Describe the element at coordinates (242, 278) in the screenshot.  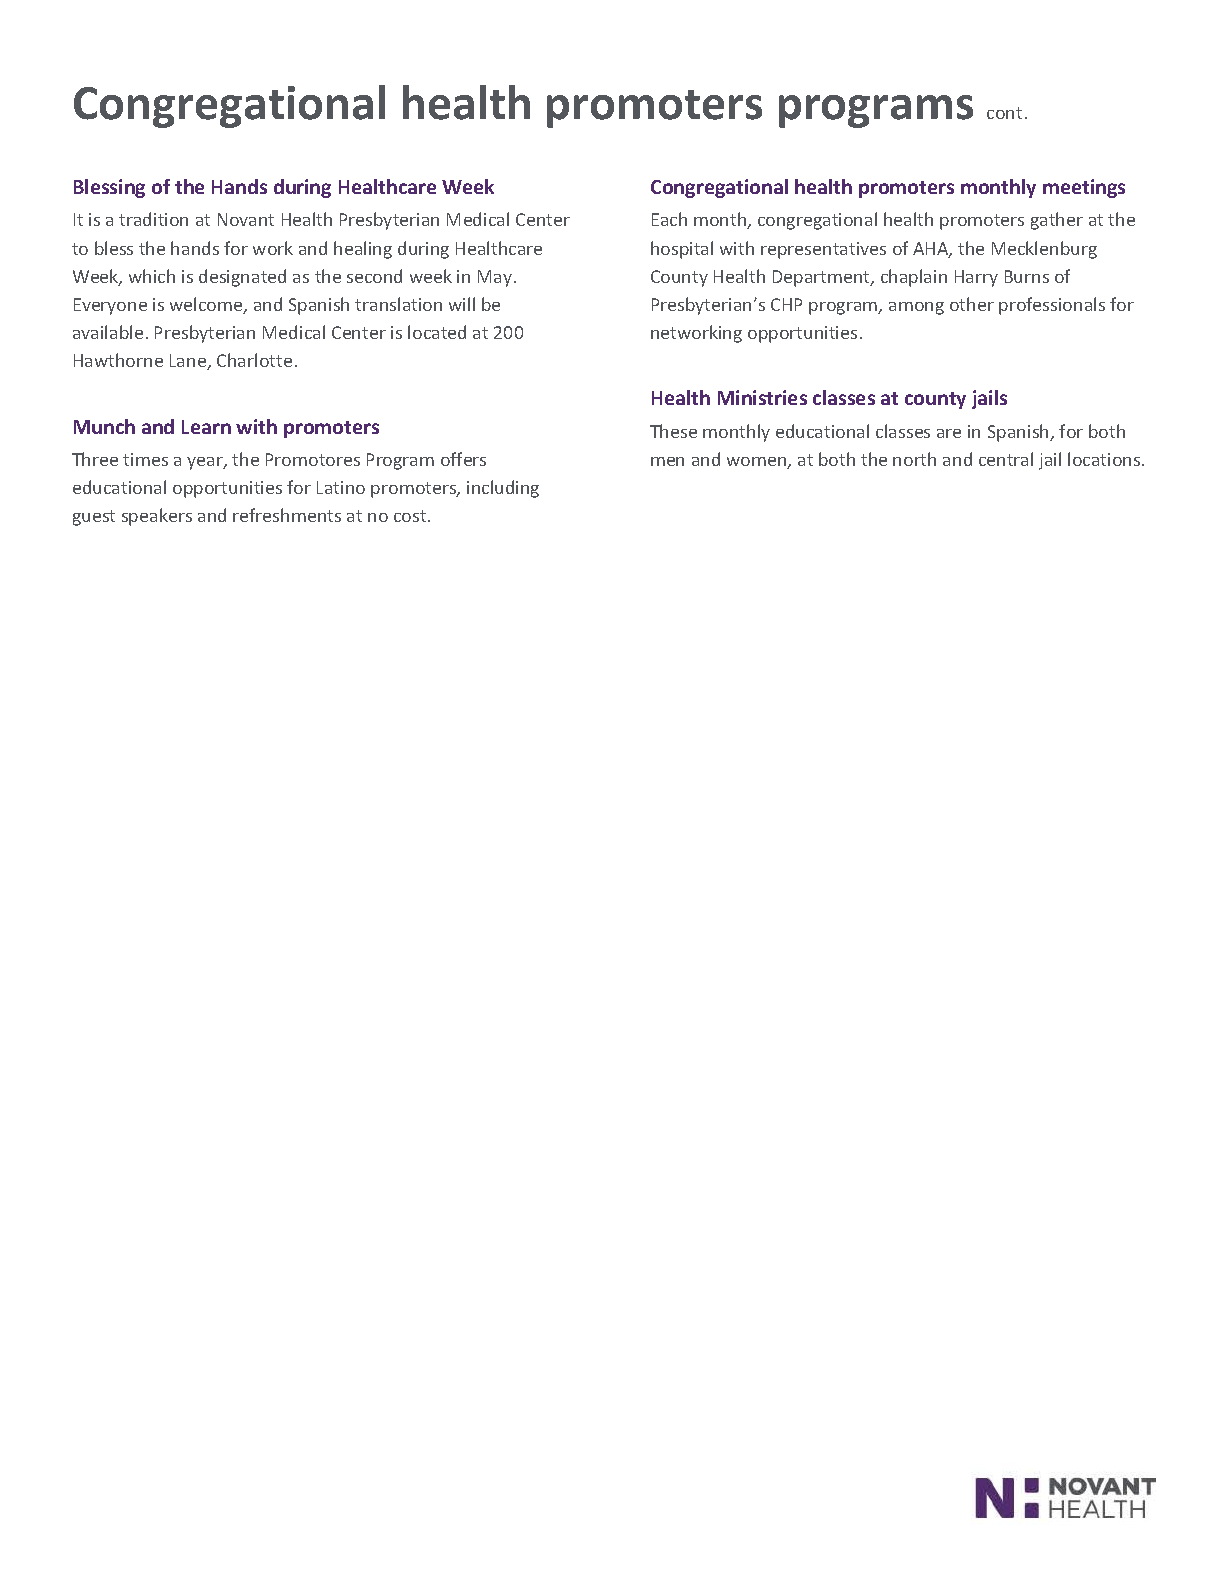
I see `designated` at that location.
